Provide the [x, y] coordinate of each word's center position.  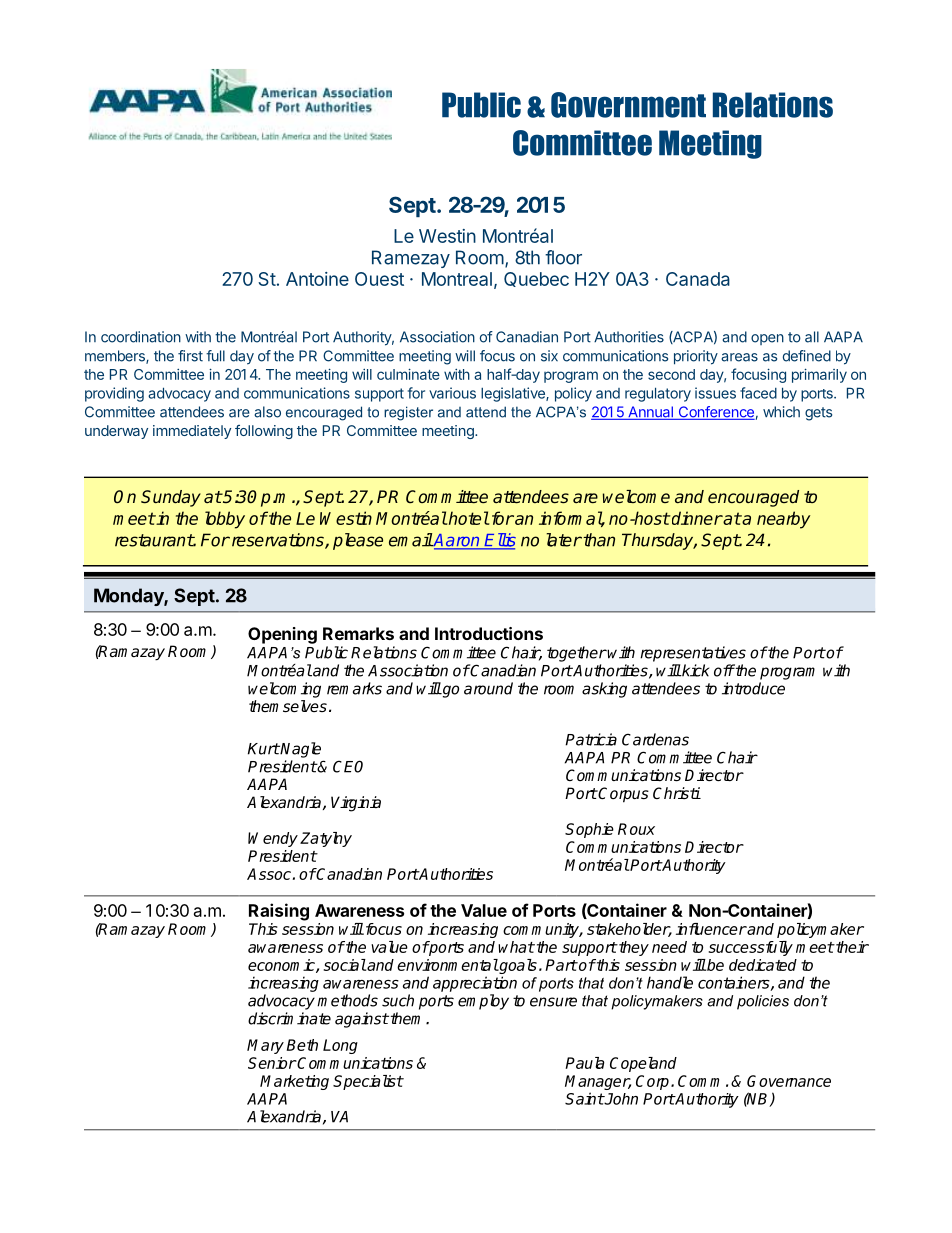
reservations [277, 541]
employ [483, 1002]
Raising [279, 912]
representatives [693, 654]
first [190, 356]
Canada [698, 279]
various [452, 393]
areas [739, 357]
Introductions [489, 633]
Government [628, 105]
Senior [272, 1063]
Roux [636, 829]
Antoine [317, 279]
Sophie [589, 830]
